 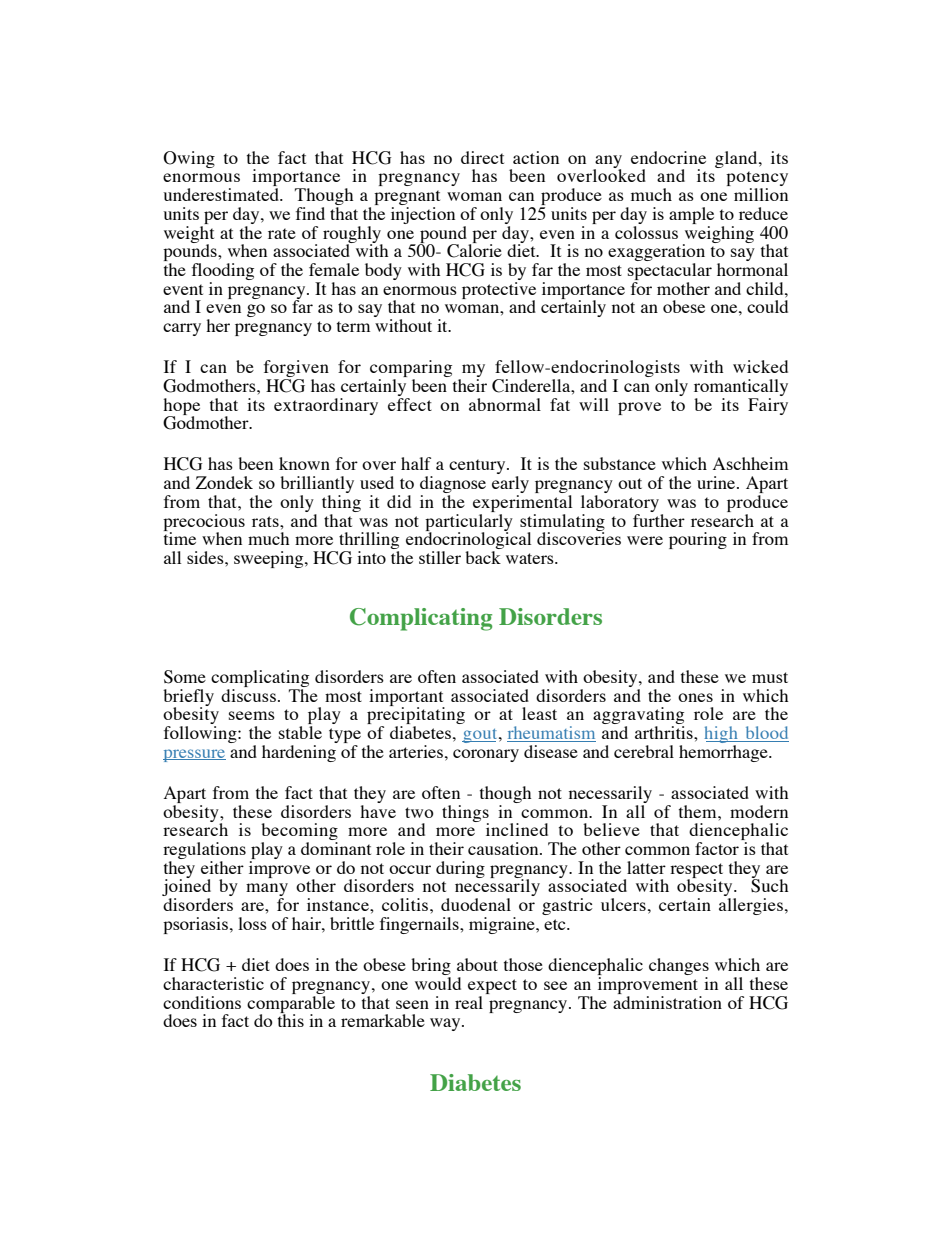 What do you see at coordinates (698, 540) in the screenshot?
I see `pouring` at bounding box center [698, 540].
